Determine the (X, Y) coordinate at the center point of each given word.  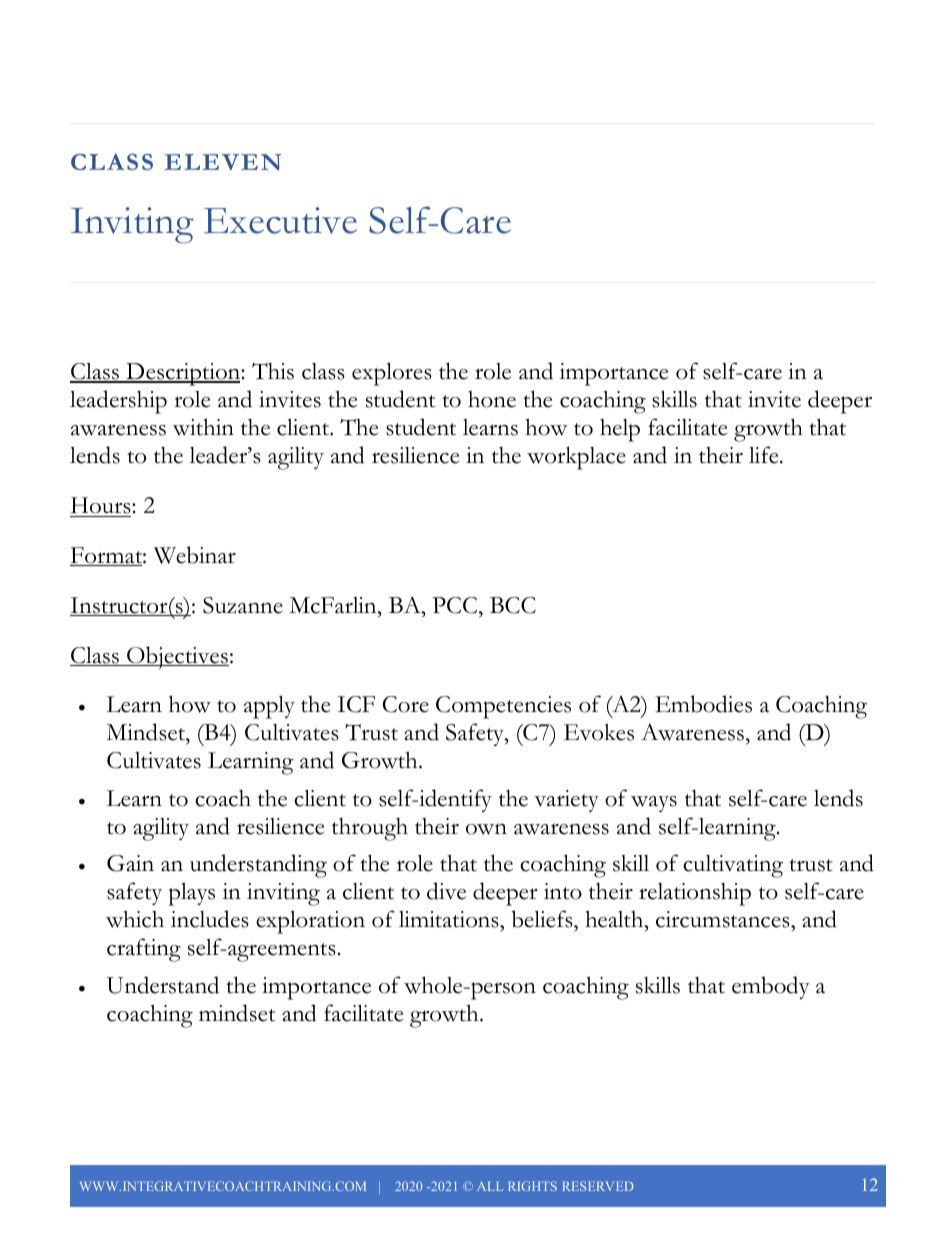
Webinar (195, 555)
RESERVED (598, 1186)
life (765, 455)
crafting (144, 950)
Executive (280, 220)
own (486, 829)
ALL (490, 1186)
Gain (130, 863)
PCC (456, 605)
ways (654, 804)
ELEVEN (223, 162)
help (620, 430)
